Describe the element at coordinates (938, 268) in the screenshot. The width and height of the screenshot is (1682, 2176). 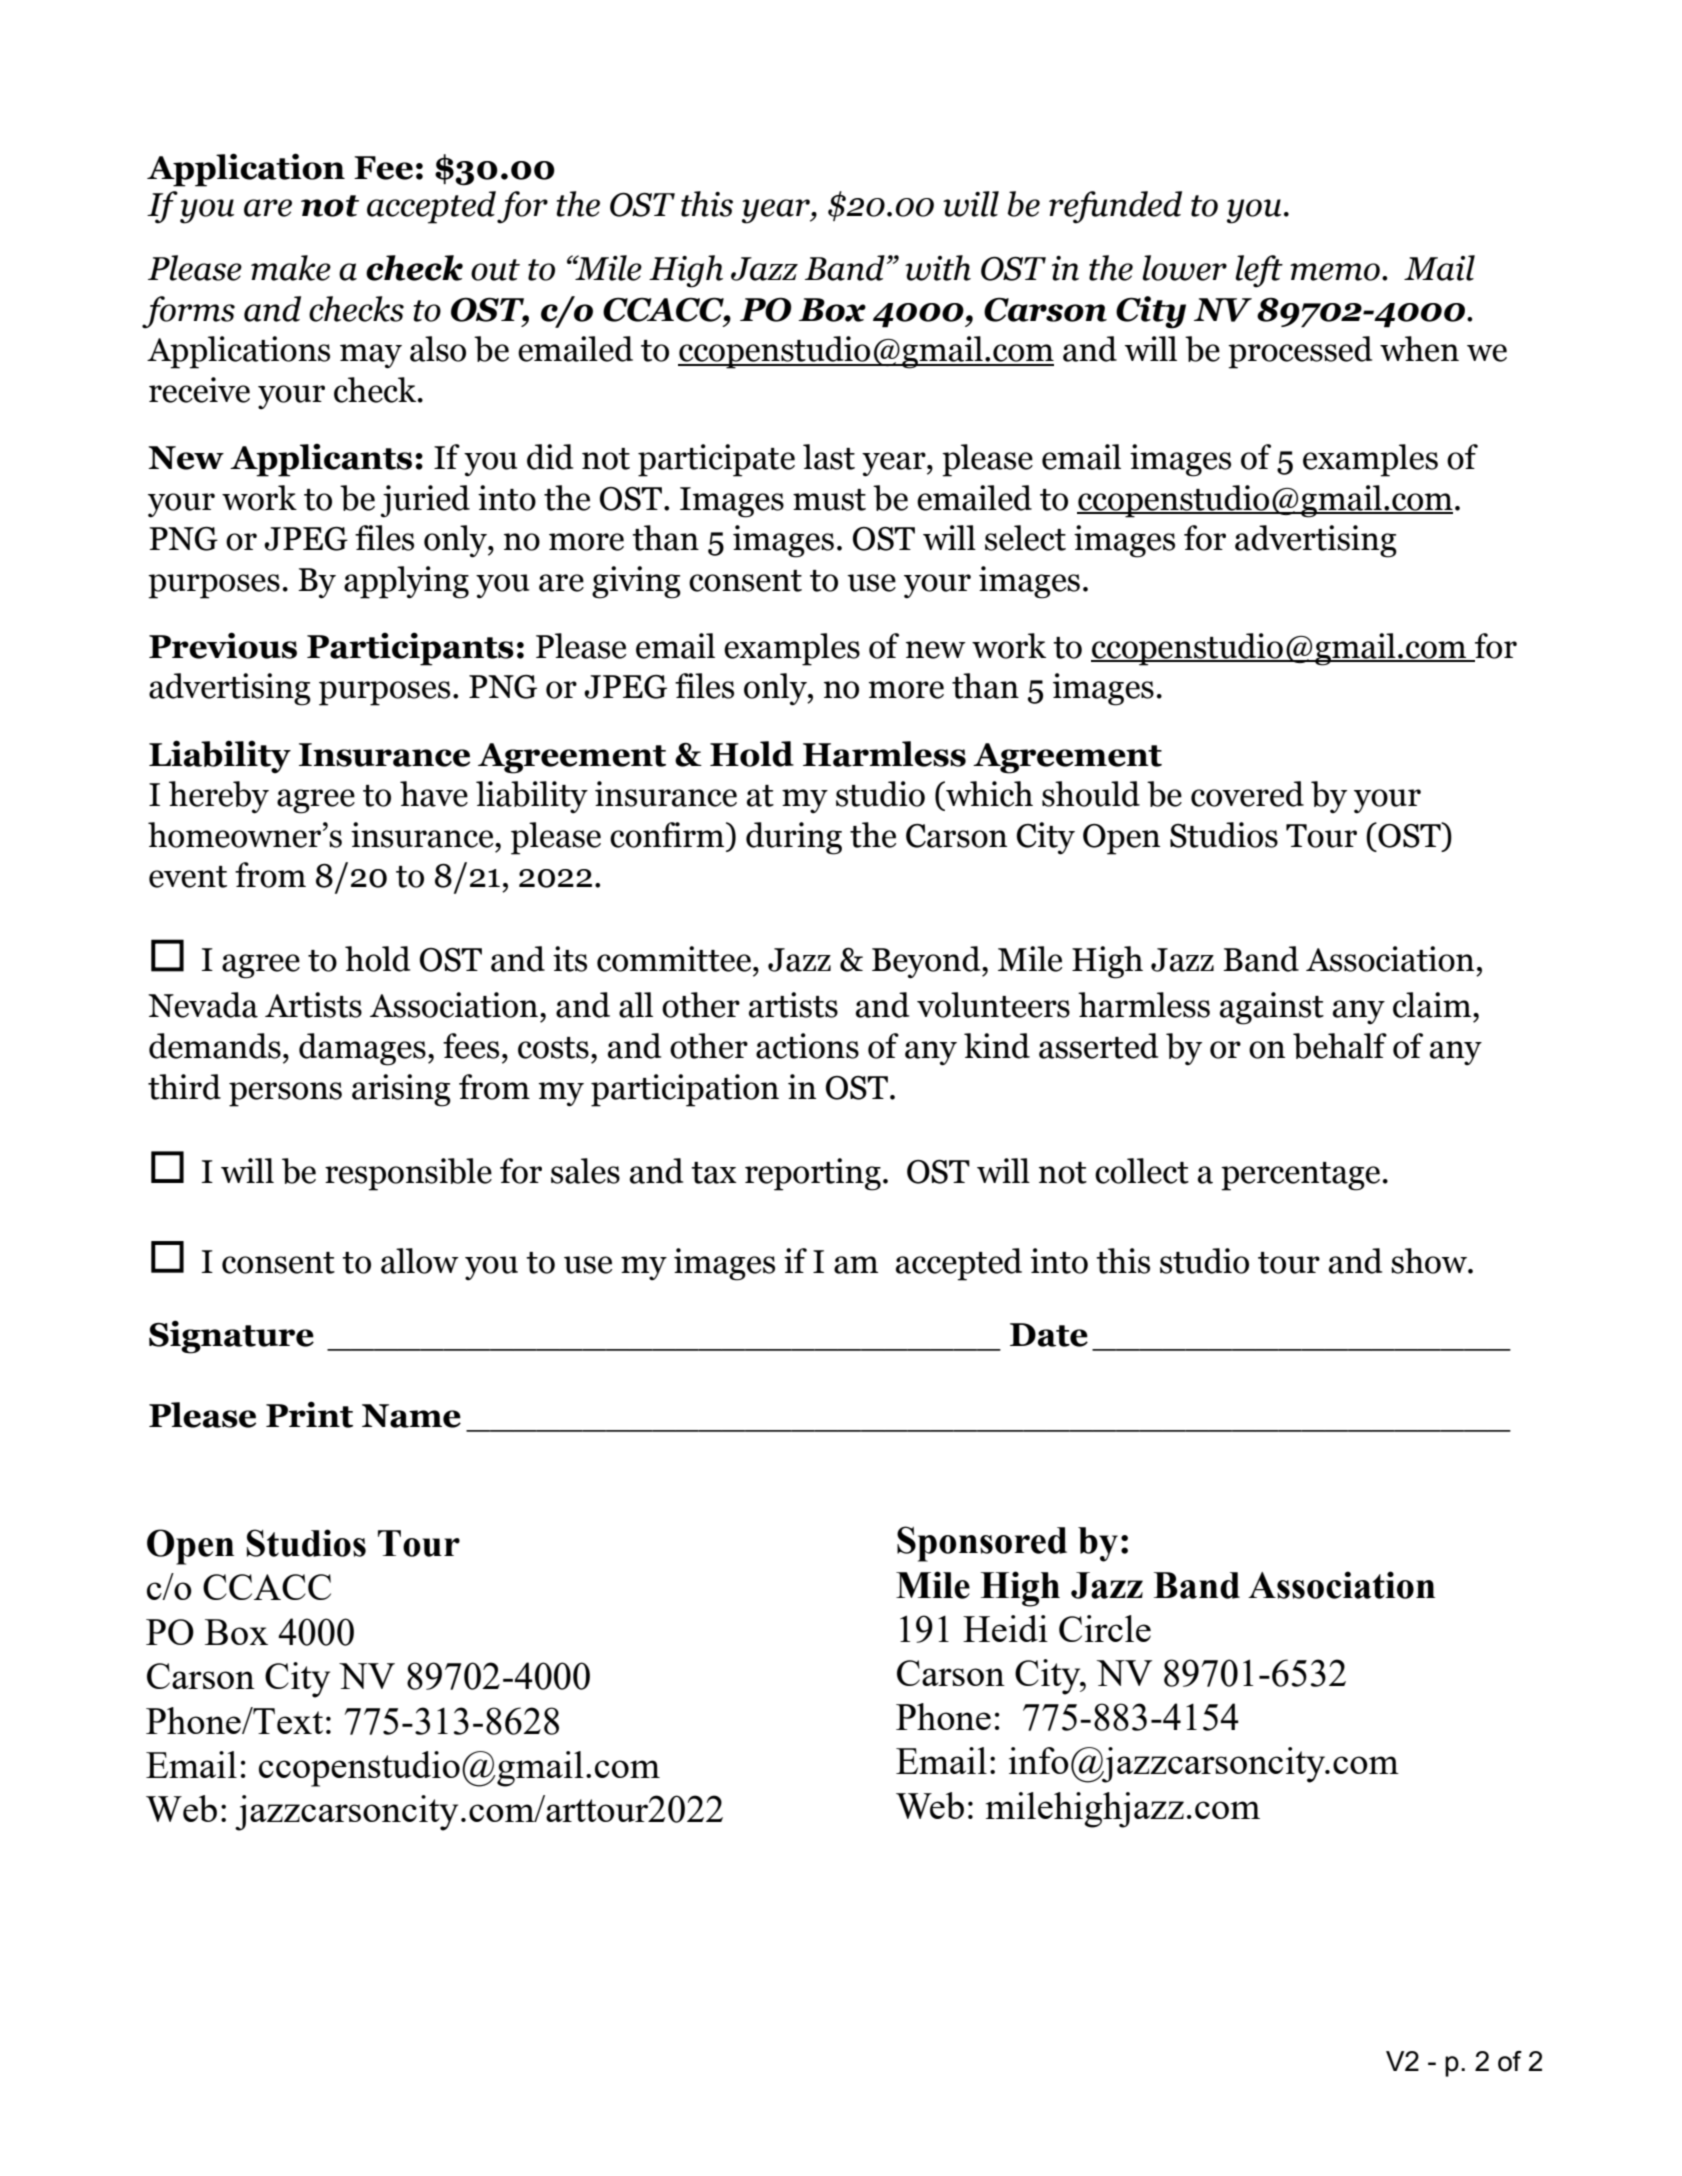
I see `with` at that location.
